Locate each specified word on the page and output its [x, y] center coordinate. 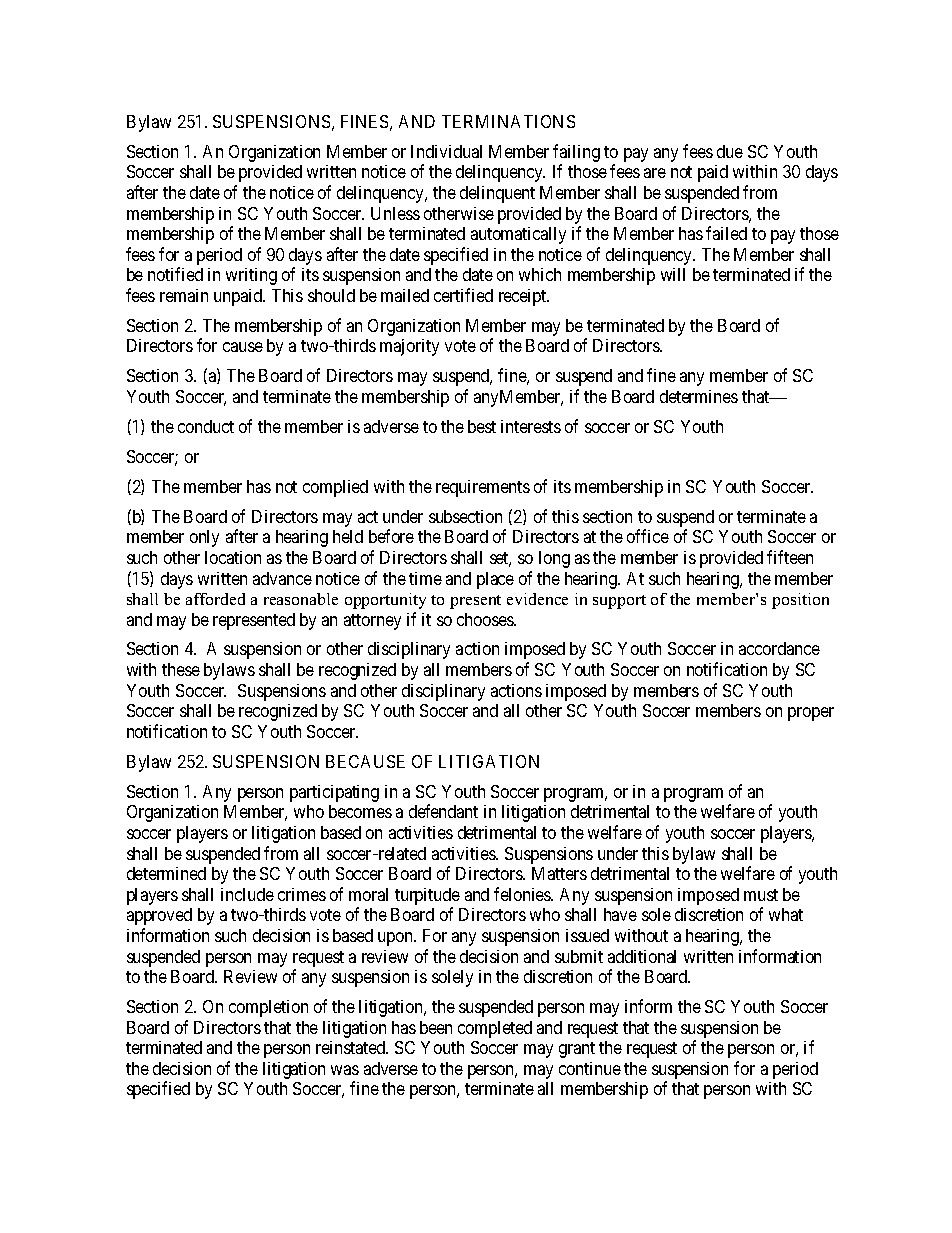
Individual [446, 151]
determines [699, 396]
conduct [206, 426]
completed [495, 1029]
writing [251, 276]
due [730, 151]
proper [811, 714]
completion [268, 1008]
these [181, 669]
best [482, 426]
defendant [443, 811]
